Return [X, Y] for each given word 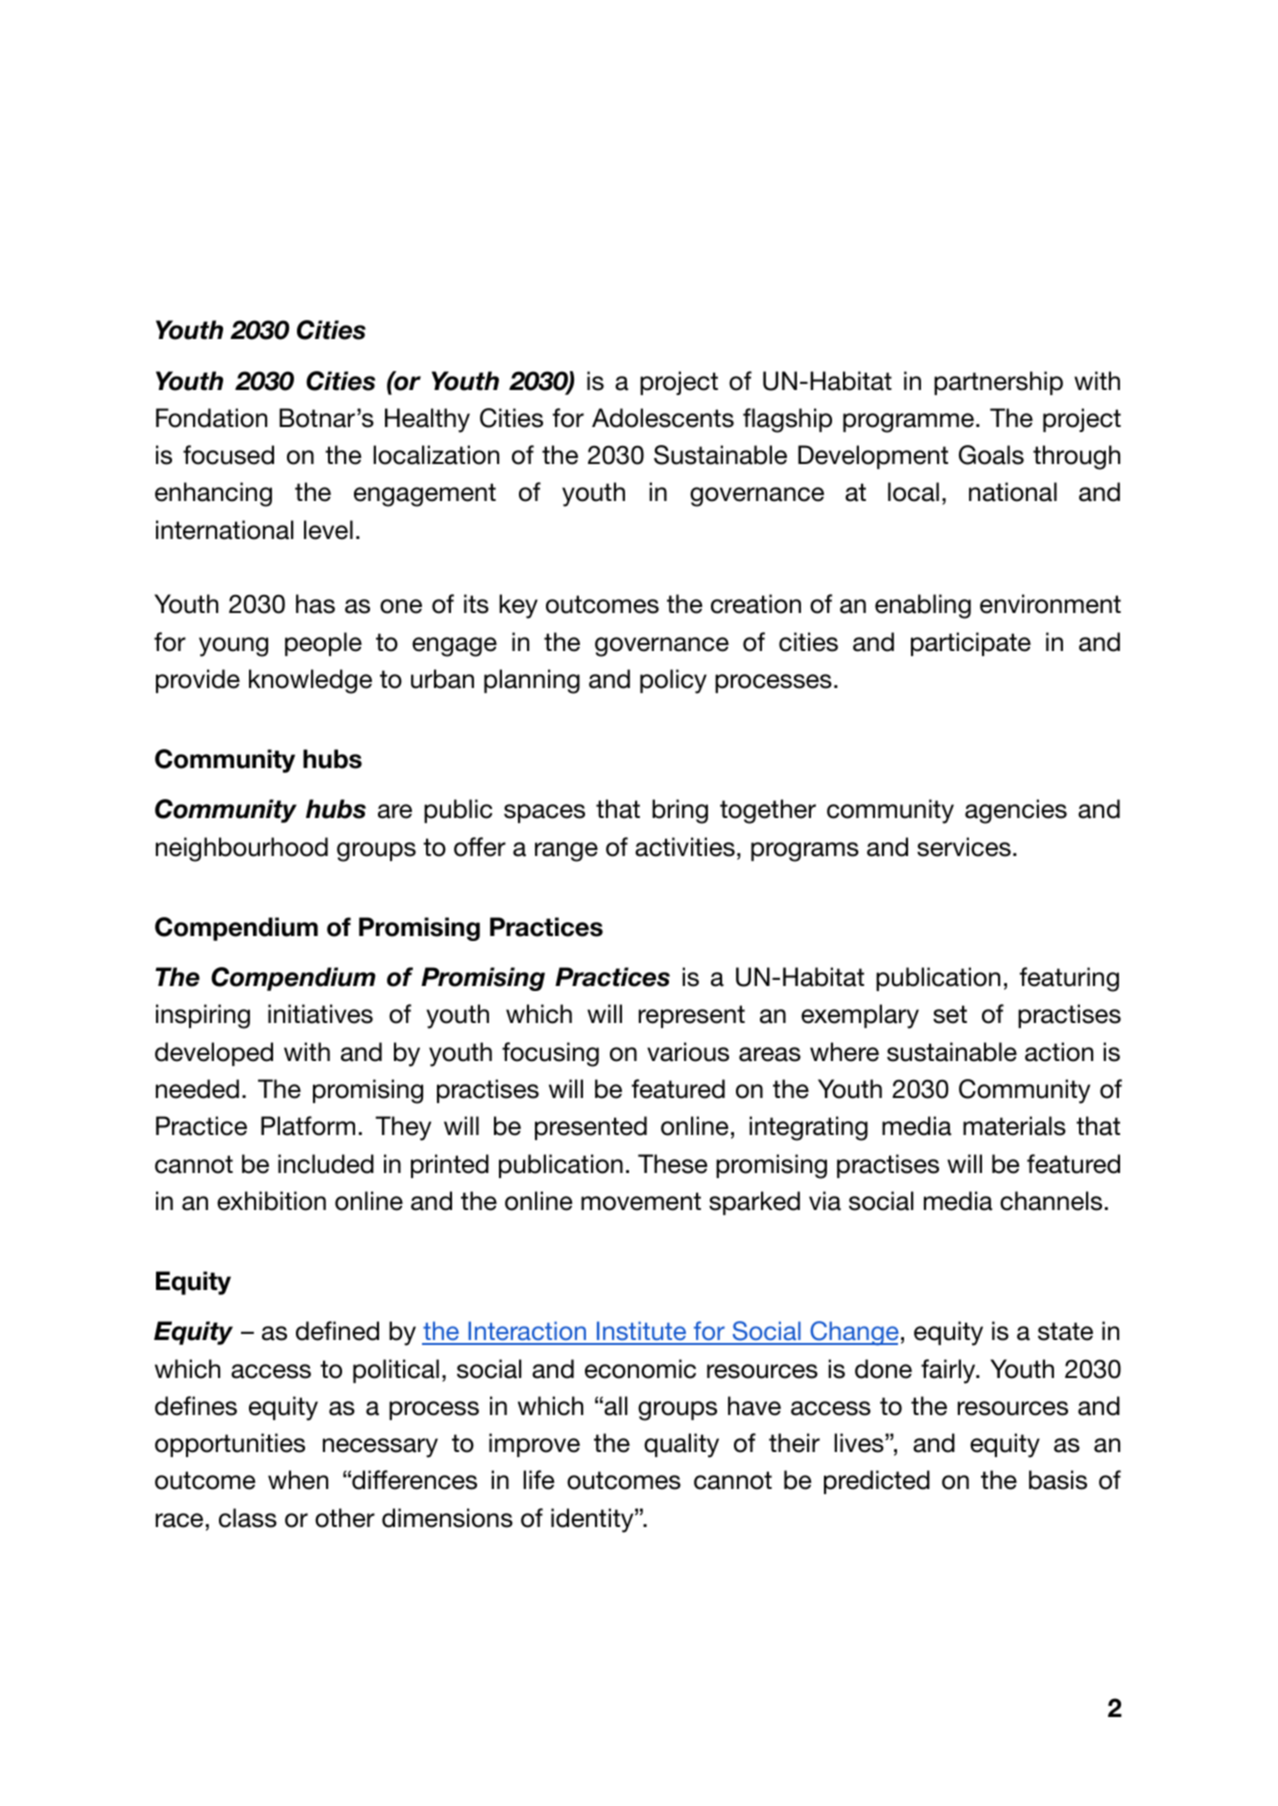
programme [908, 423]
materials [1014, 1126]
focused [228, 455]
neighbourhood [242, 849]
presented [591, 1128]
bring [680, 811]
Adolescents [663, 418]
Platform [308, 1126]
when [298, 1480]
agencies [1016, 811]
